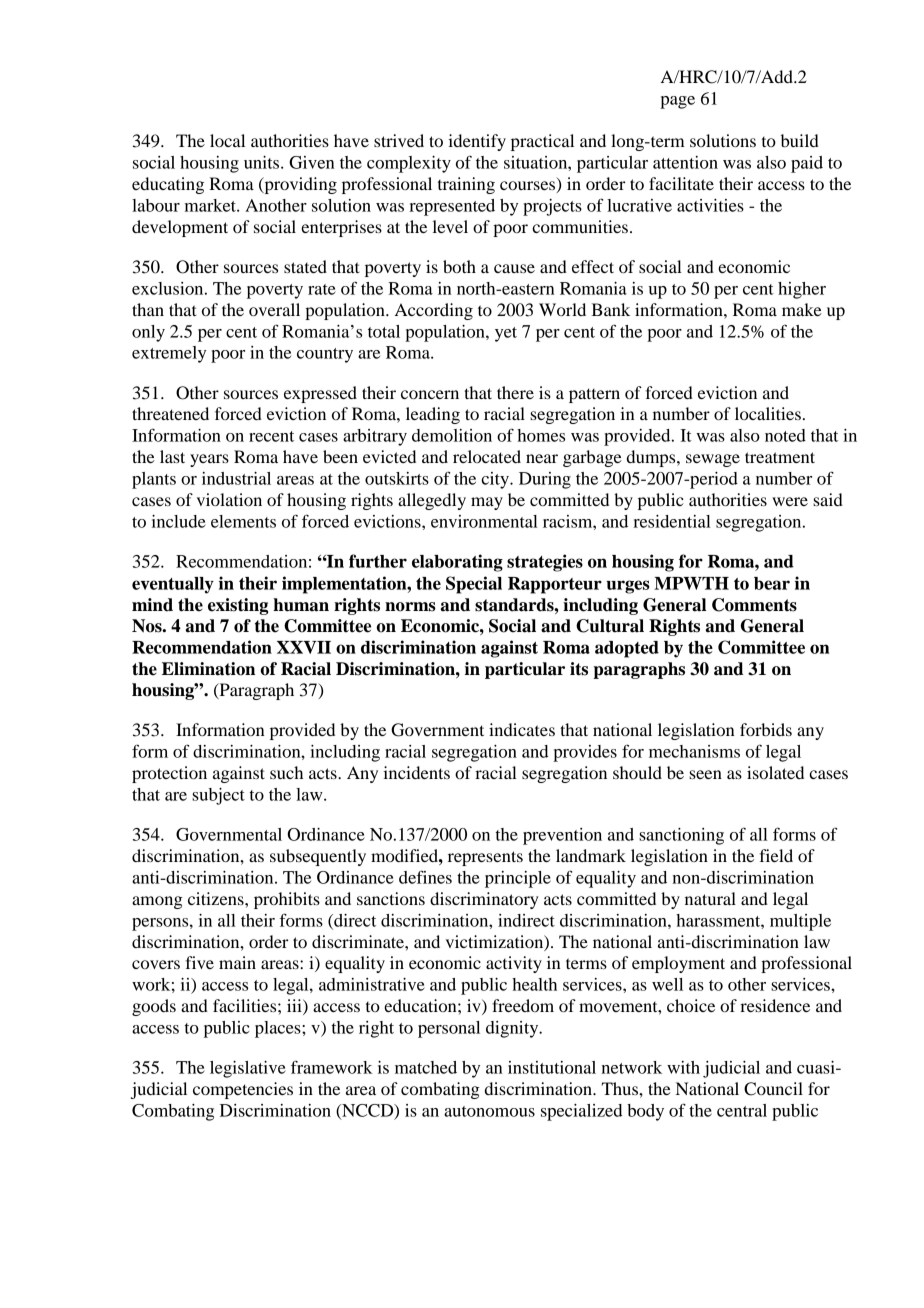 The width and height of the page is (924, 1308). I want to click on identify, so click(477, 142).
